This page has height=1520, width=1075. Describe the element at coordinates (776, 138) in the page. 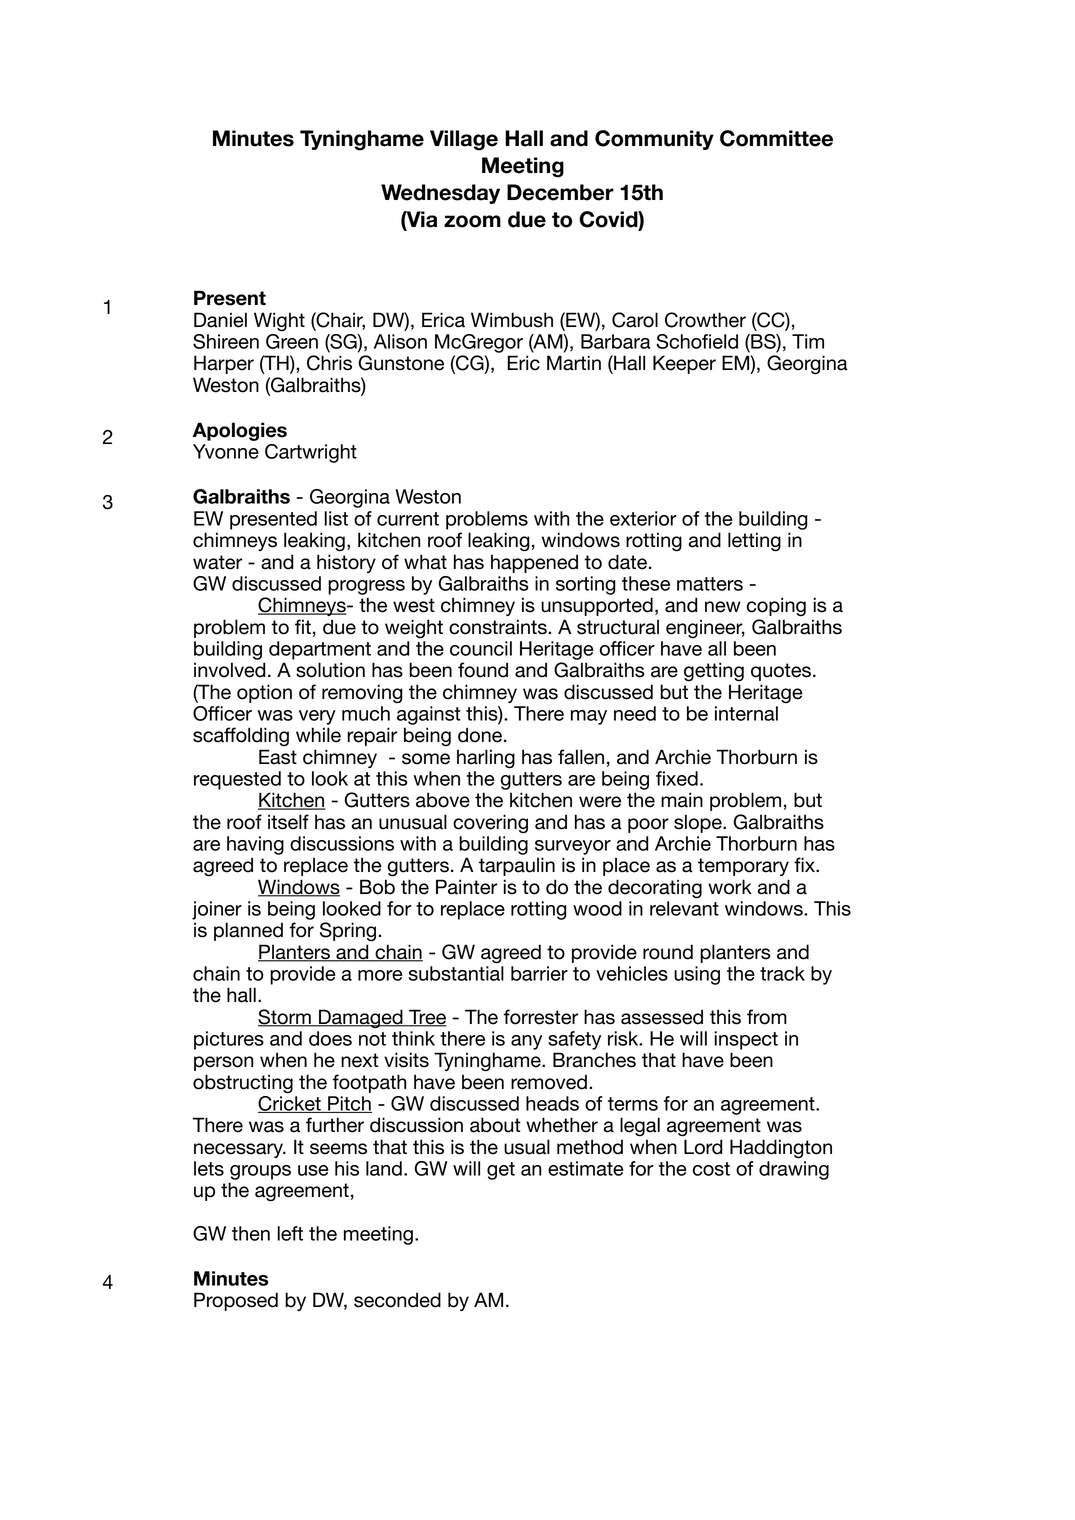

I see `Committee` at that location.
